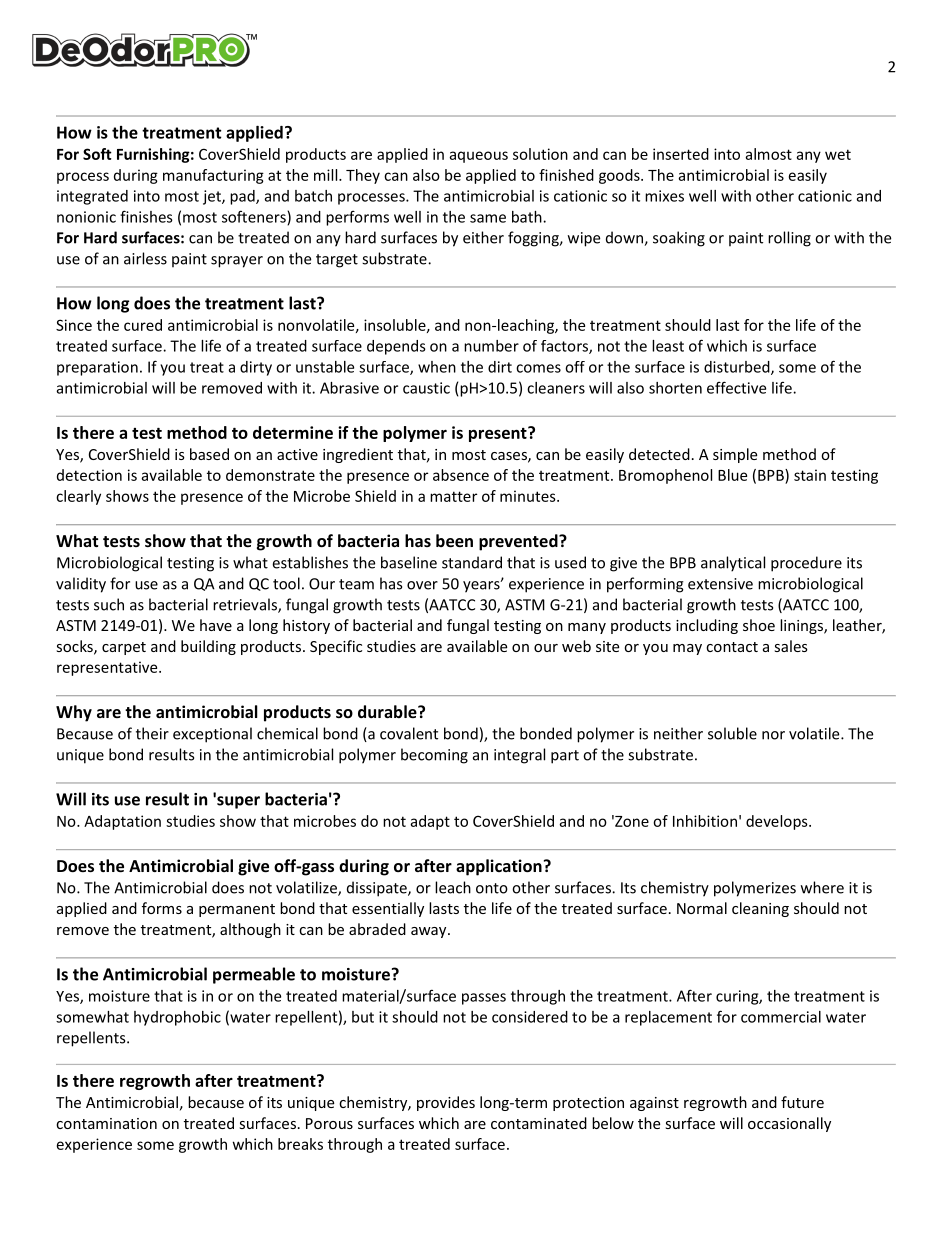  What do you see at coordinates (446, 1103) in the page?
I see `provides` at bounding box center [446, 1103].
